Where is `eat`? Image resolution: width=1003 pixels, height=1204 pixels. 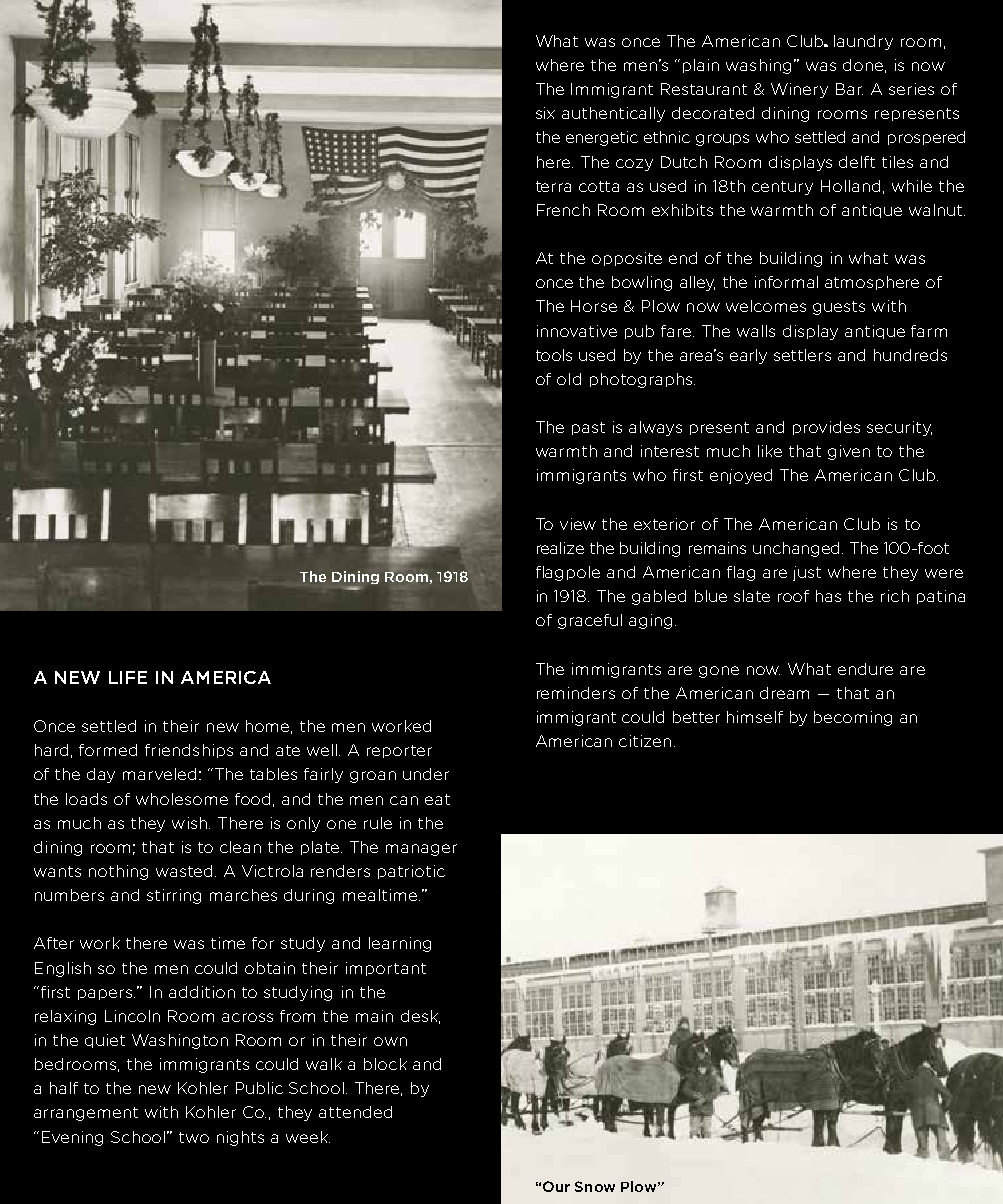
eat is located at coordinates (437, 799).
